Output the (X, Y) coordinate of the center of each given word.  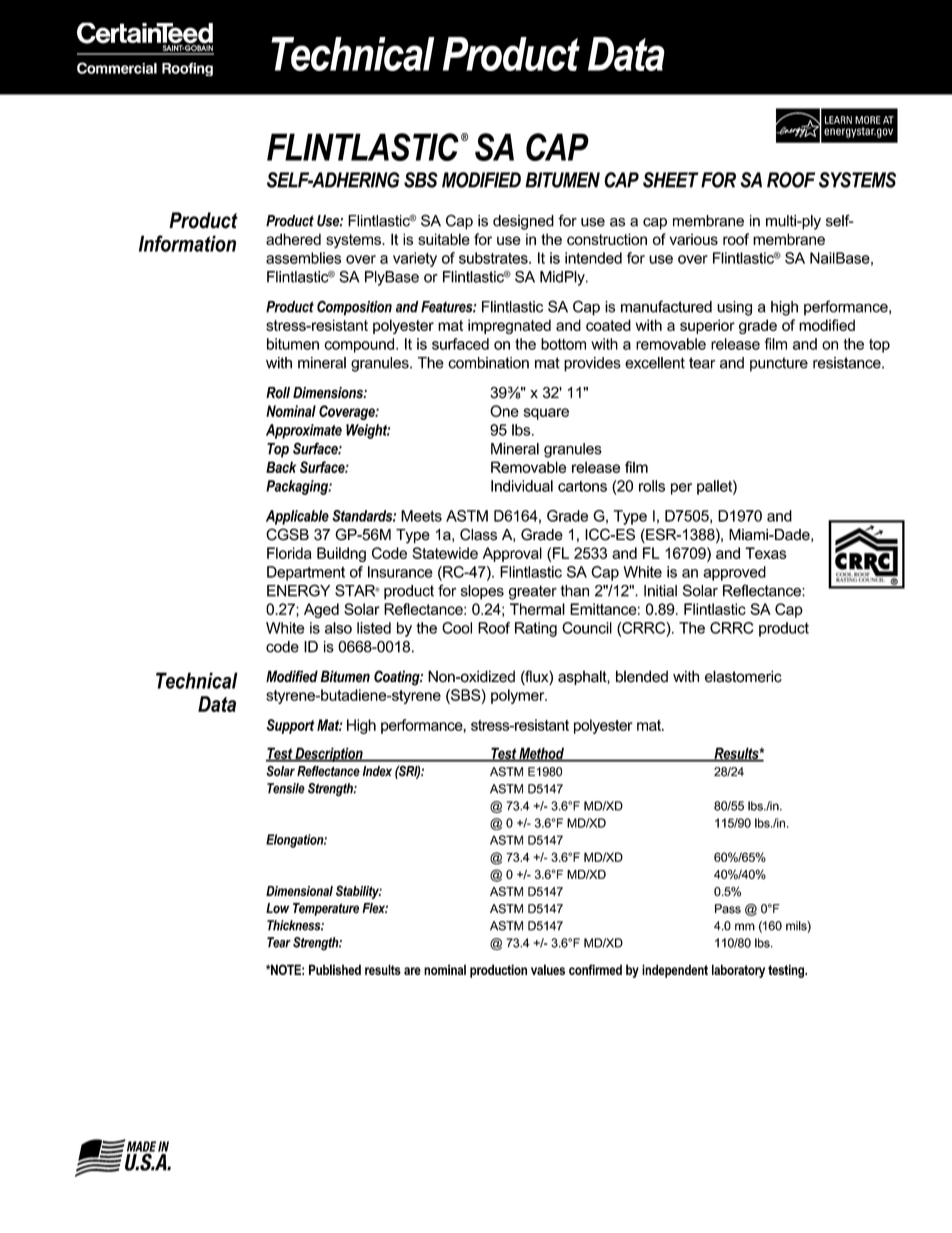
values (548, 969)
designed (523, 222)
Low (277, 908)
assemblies (303, 258)
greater (533, 592)
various (693, 239)
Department (306, 573)
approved (734, 573)
